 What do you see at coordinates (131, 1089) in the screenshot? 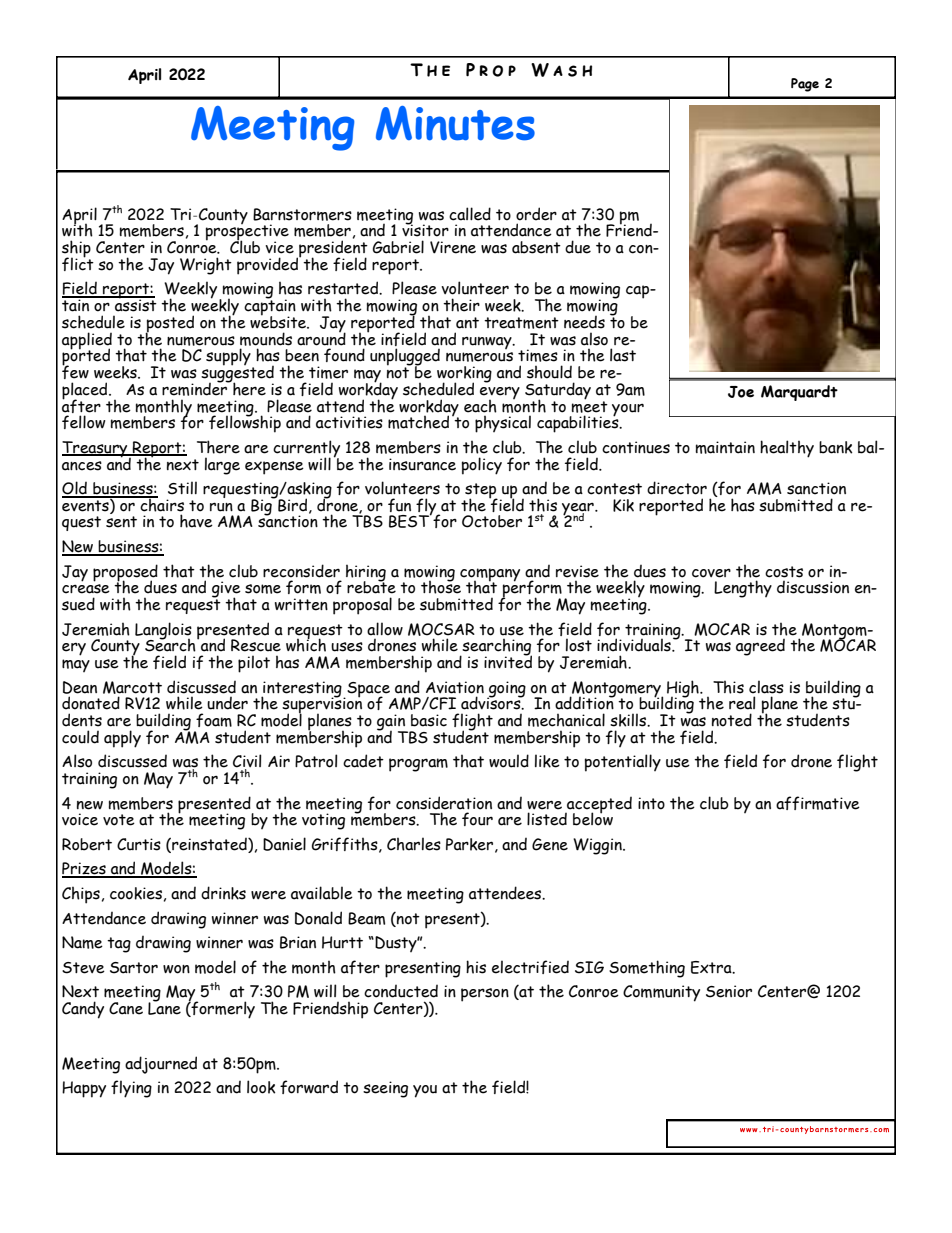
I see `flying` at bounding box center [131, 1089].
